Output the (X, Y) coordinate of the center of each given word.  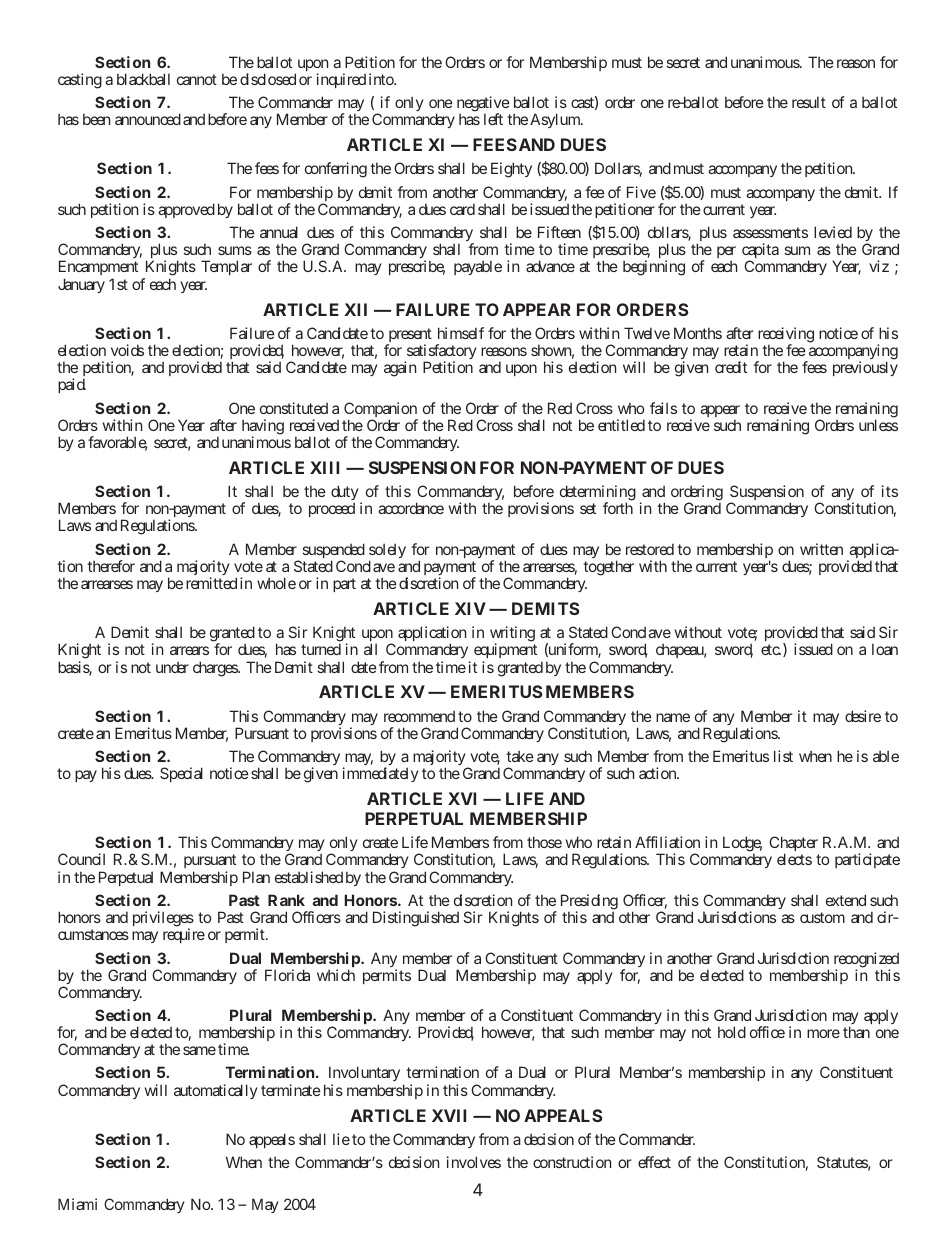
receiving (786, 336)
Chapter (794, 845)
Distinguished (416, 919)
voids (127, 350)
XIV (470, 608)
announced (148, 119)
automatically (216, 1091)
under (172, 667)
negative (483, 105)
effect (654, 1162)
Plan (256, 877)
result (809, 102)
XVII (449, 1115)
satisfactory (441, 353)
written (821, 549)
